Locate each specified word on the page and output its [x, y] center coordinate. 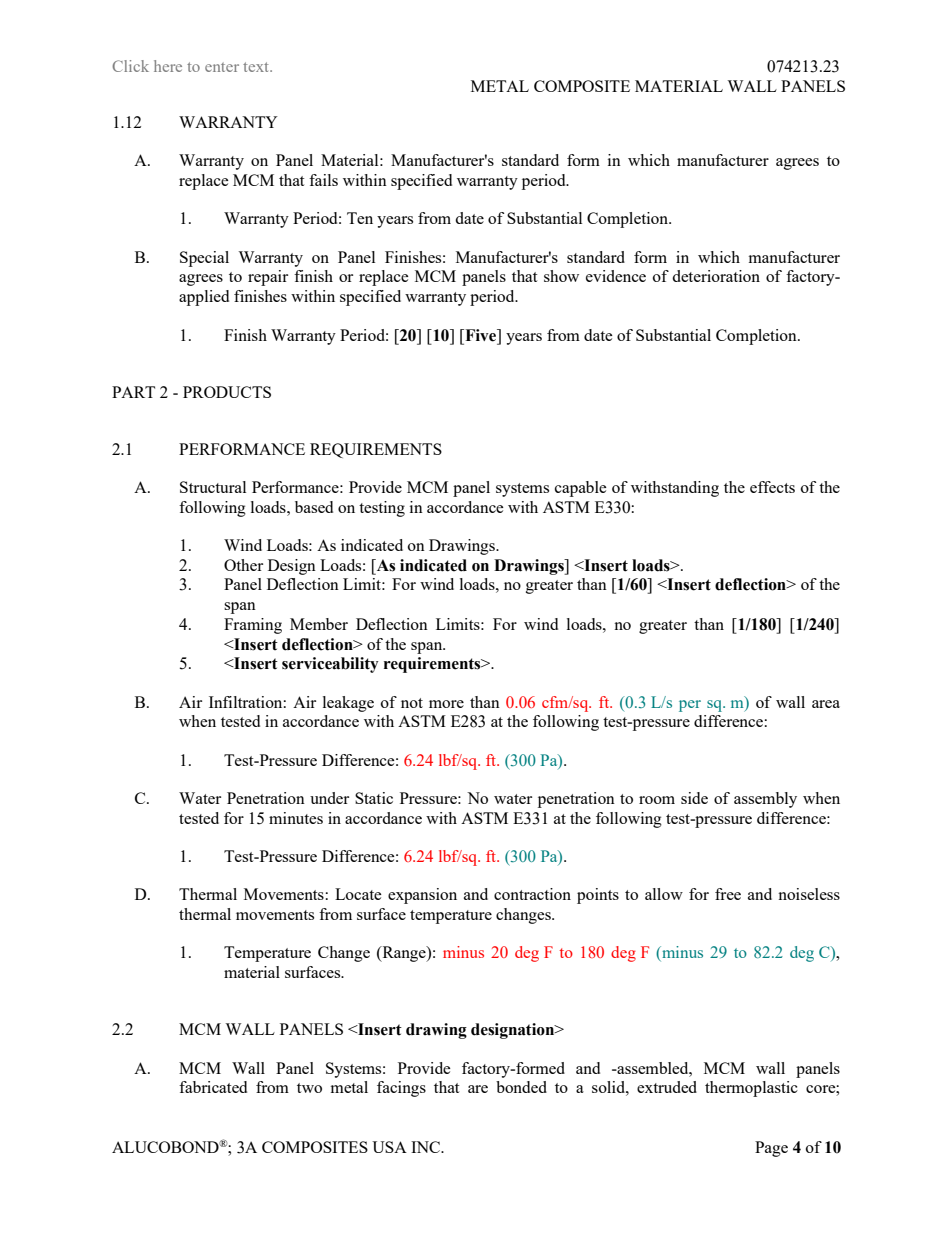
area [826, 704]
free [728, 894]
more [446, 704]
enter [222, 67]
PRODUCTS [227, 392]
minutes [296, 818]
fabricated [213, 1087]
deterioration [716, 276]
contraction [532, 894]
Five [480, 335]
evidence [616, 276]
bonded [521, 1087]
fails [323, 180]
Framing [253, 626]
